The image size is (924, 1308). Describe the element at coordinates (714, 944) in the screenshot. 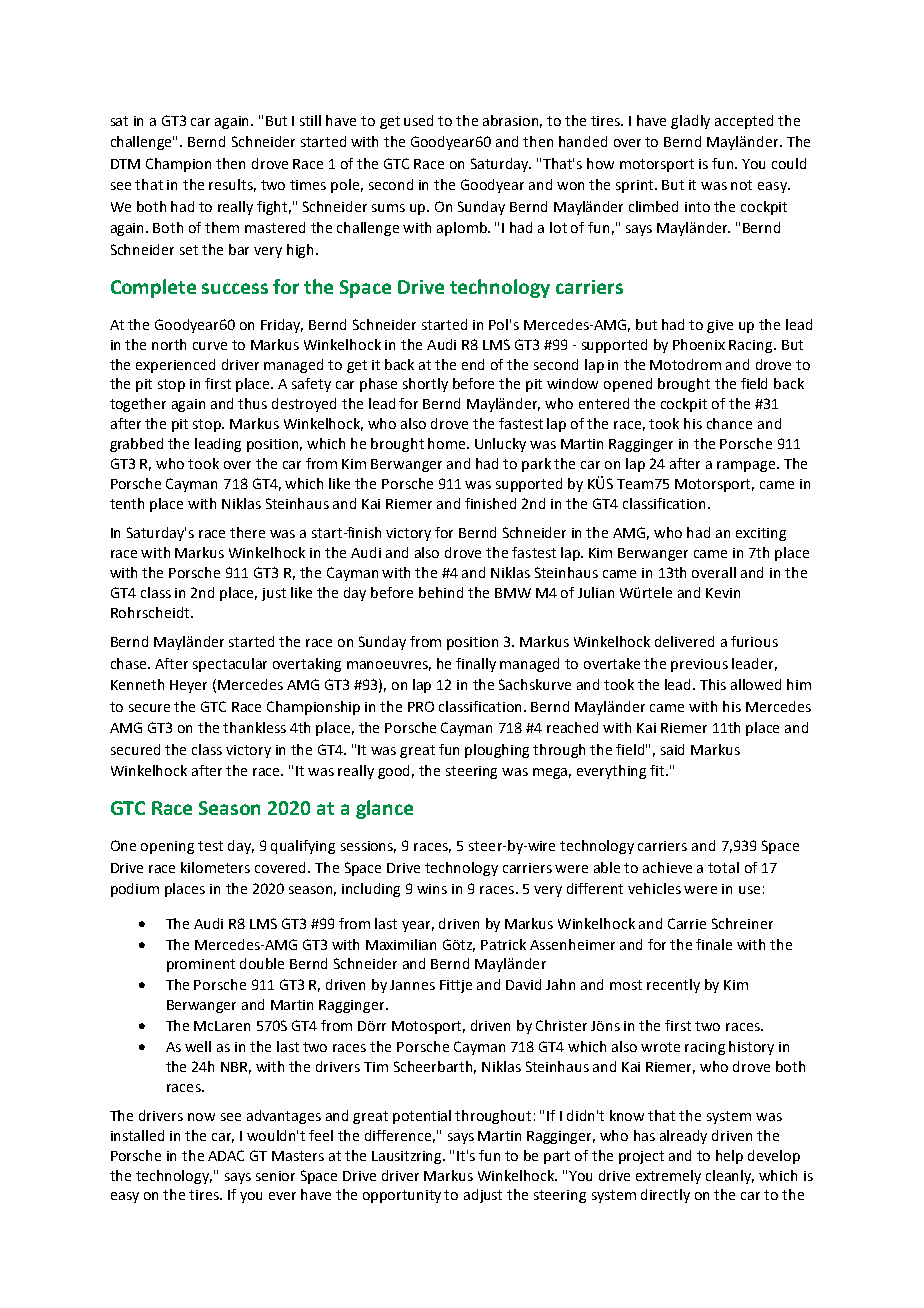

I see `finale` at that location.
